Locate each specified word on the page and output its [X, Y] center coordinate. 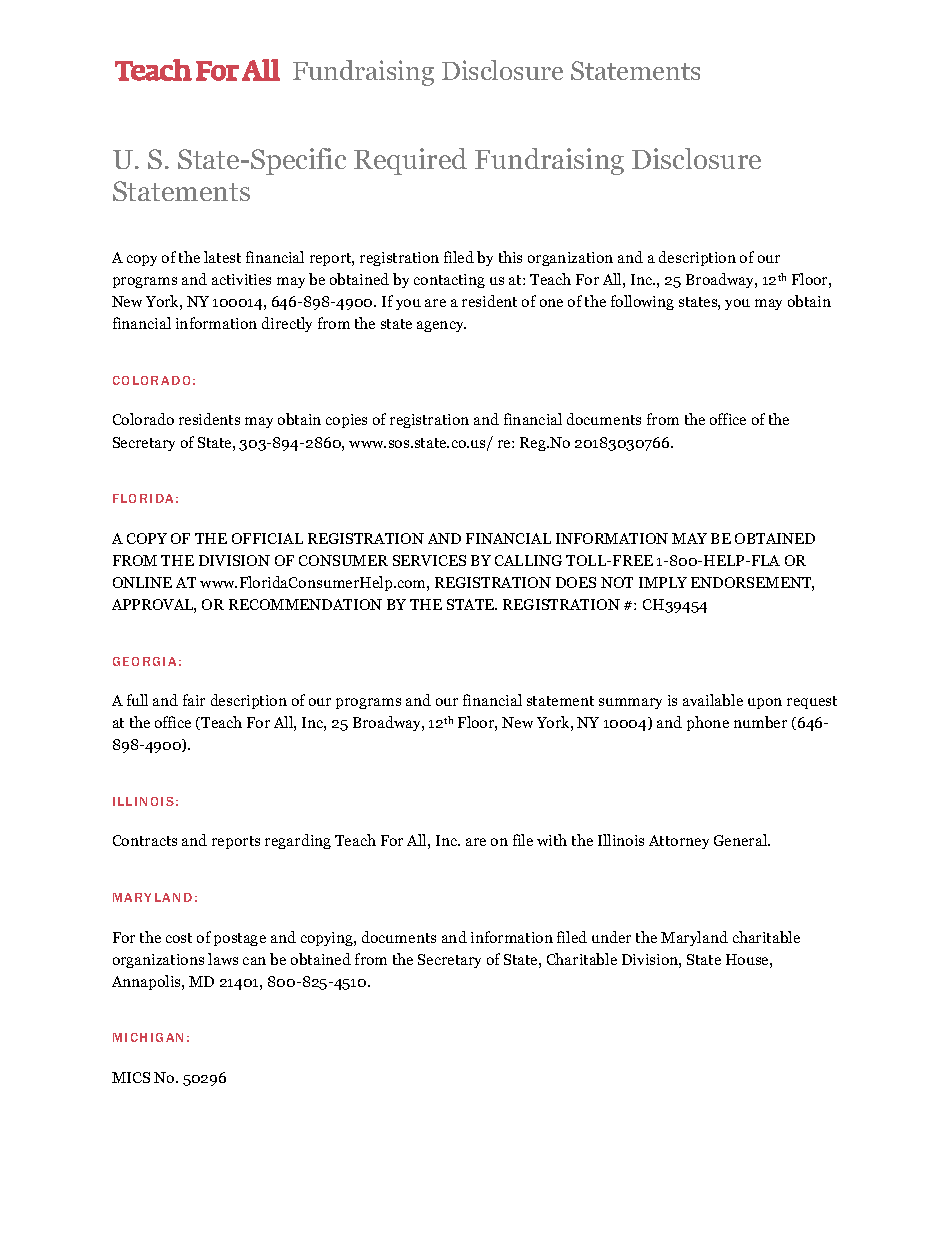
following [642, 302]
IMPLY [663, 582]
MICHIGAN [148, 1037]
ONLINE [142, 582]
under [611, 937]
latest [222, 257]
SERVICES [429, 560]
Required [410, 161]
